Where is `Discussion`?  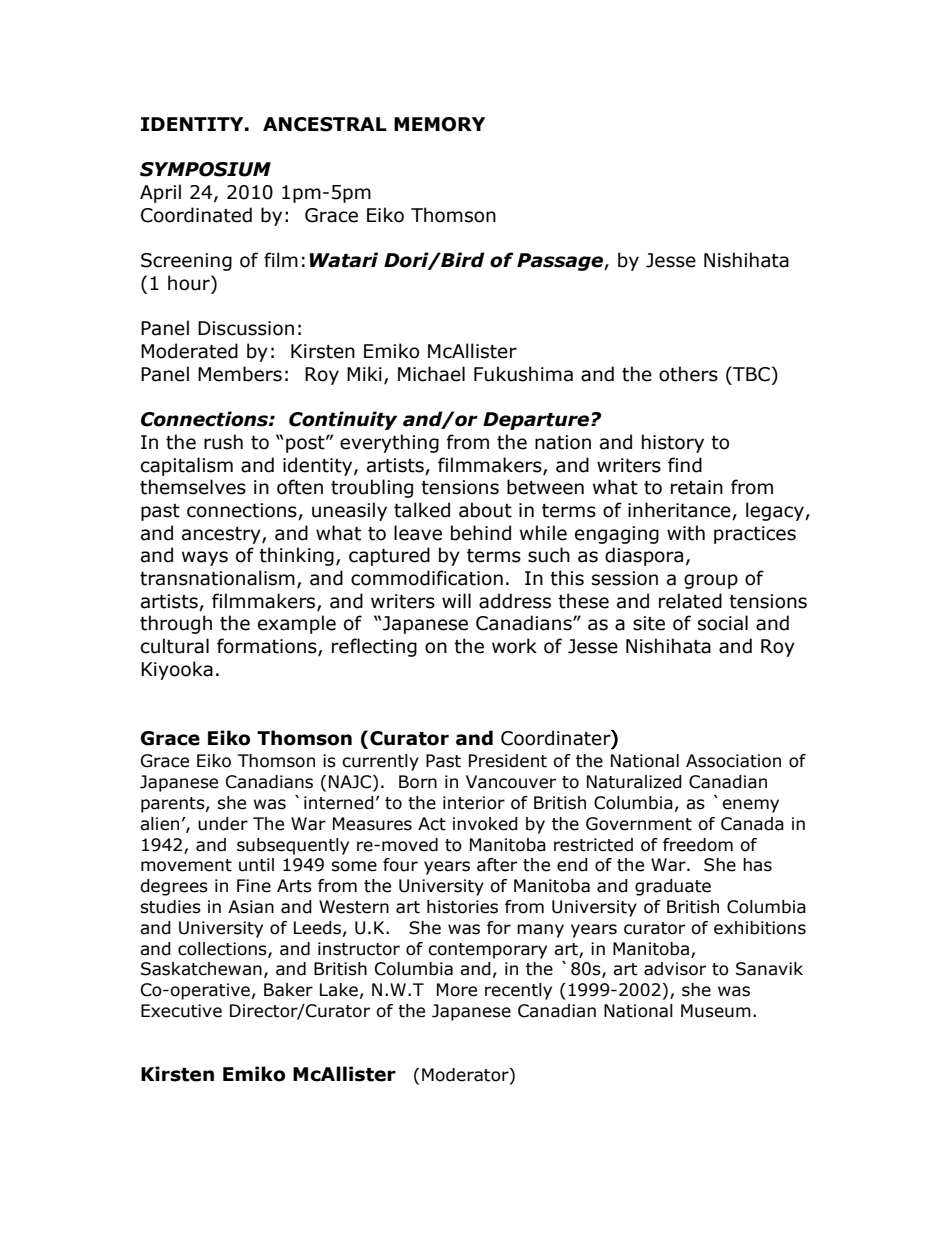
Discussion is located at coordinates (246, 328).
